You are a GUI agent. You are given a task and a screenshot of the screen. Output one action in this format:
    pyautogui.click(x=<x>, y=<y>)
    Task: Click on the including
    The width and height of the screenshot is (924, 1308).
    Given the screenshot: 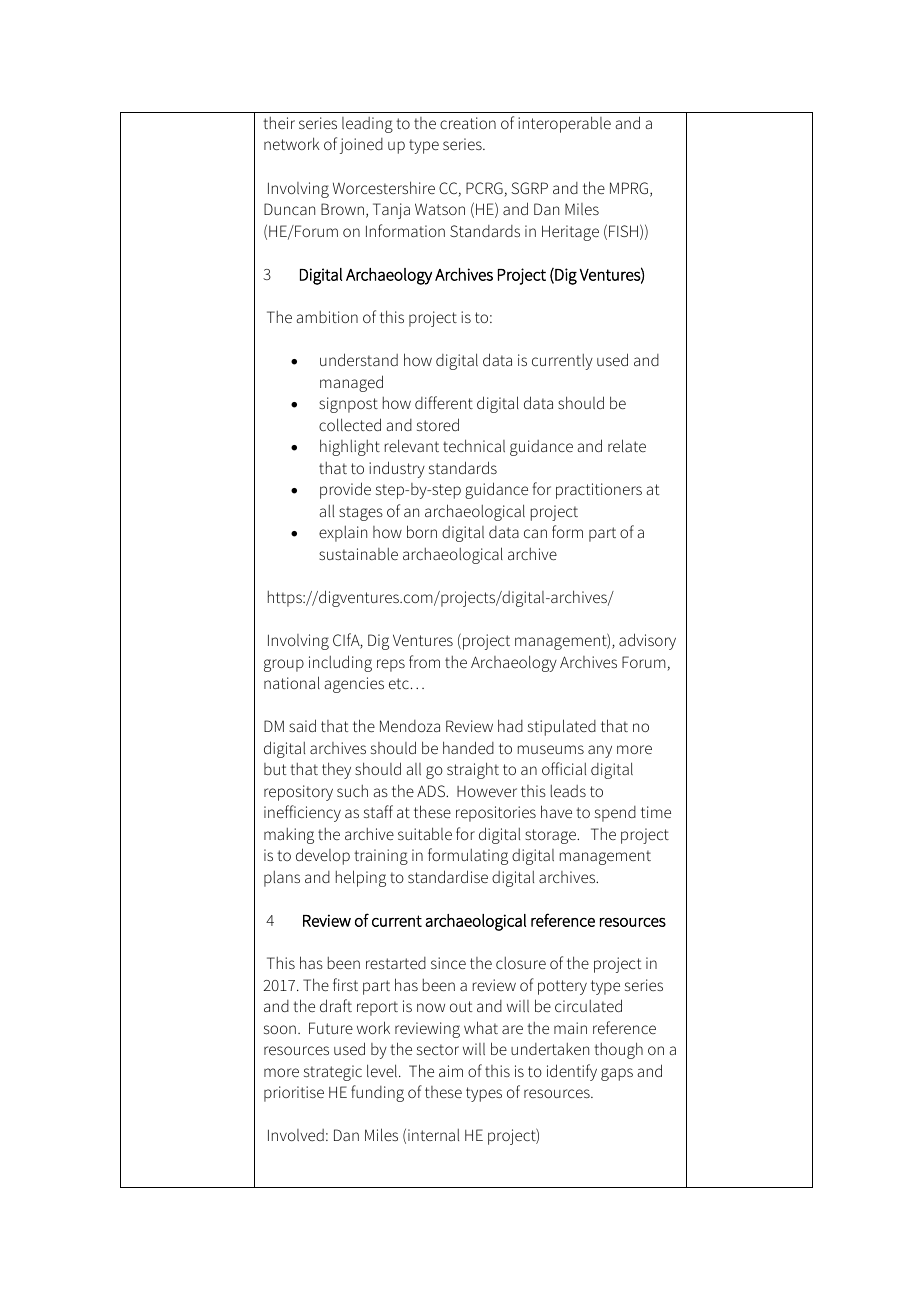 What is the action you would take?
    pyautogui.click(x=340, y=663)
